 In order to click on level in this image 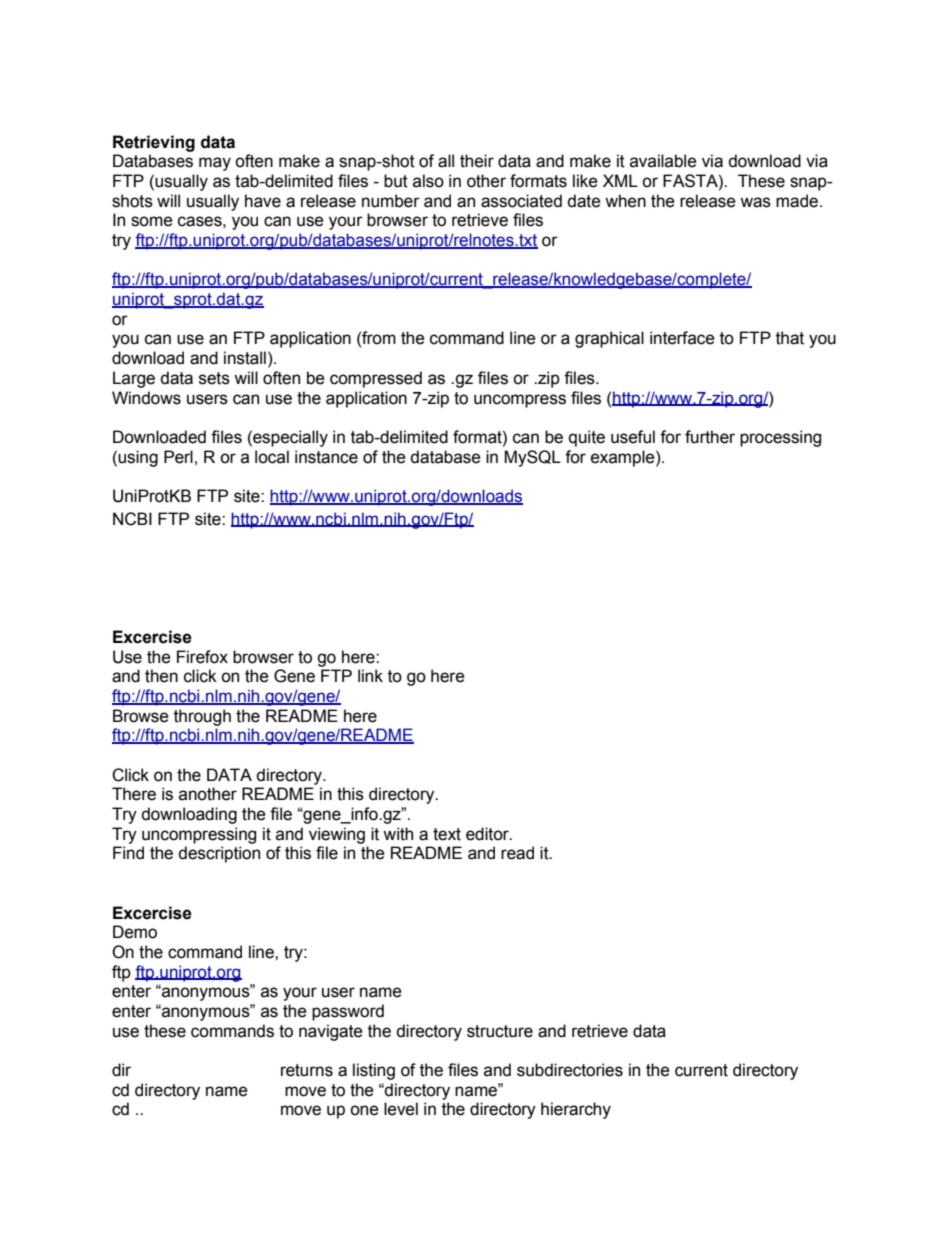, I will do `click(401, 1109)`.
